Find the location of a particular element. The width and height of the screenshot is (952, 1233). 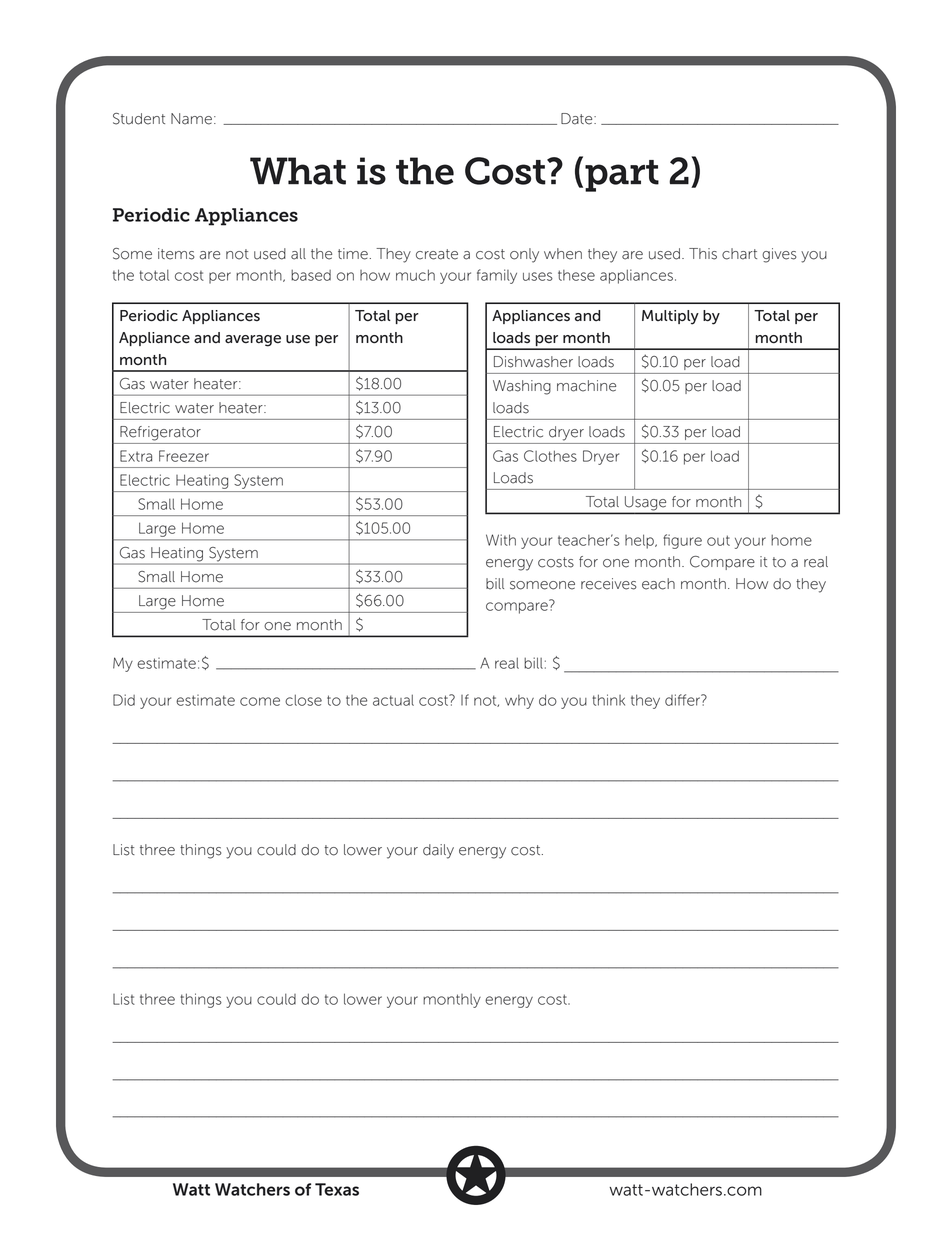

actual is located at coordinates (393, 700).
